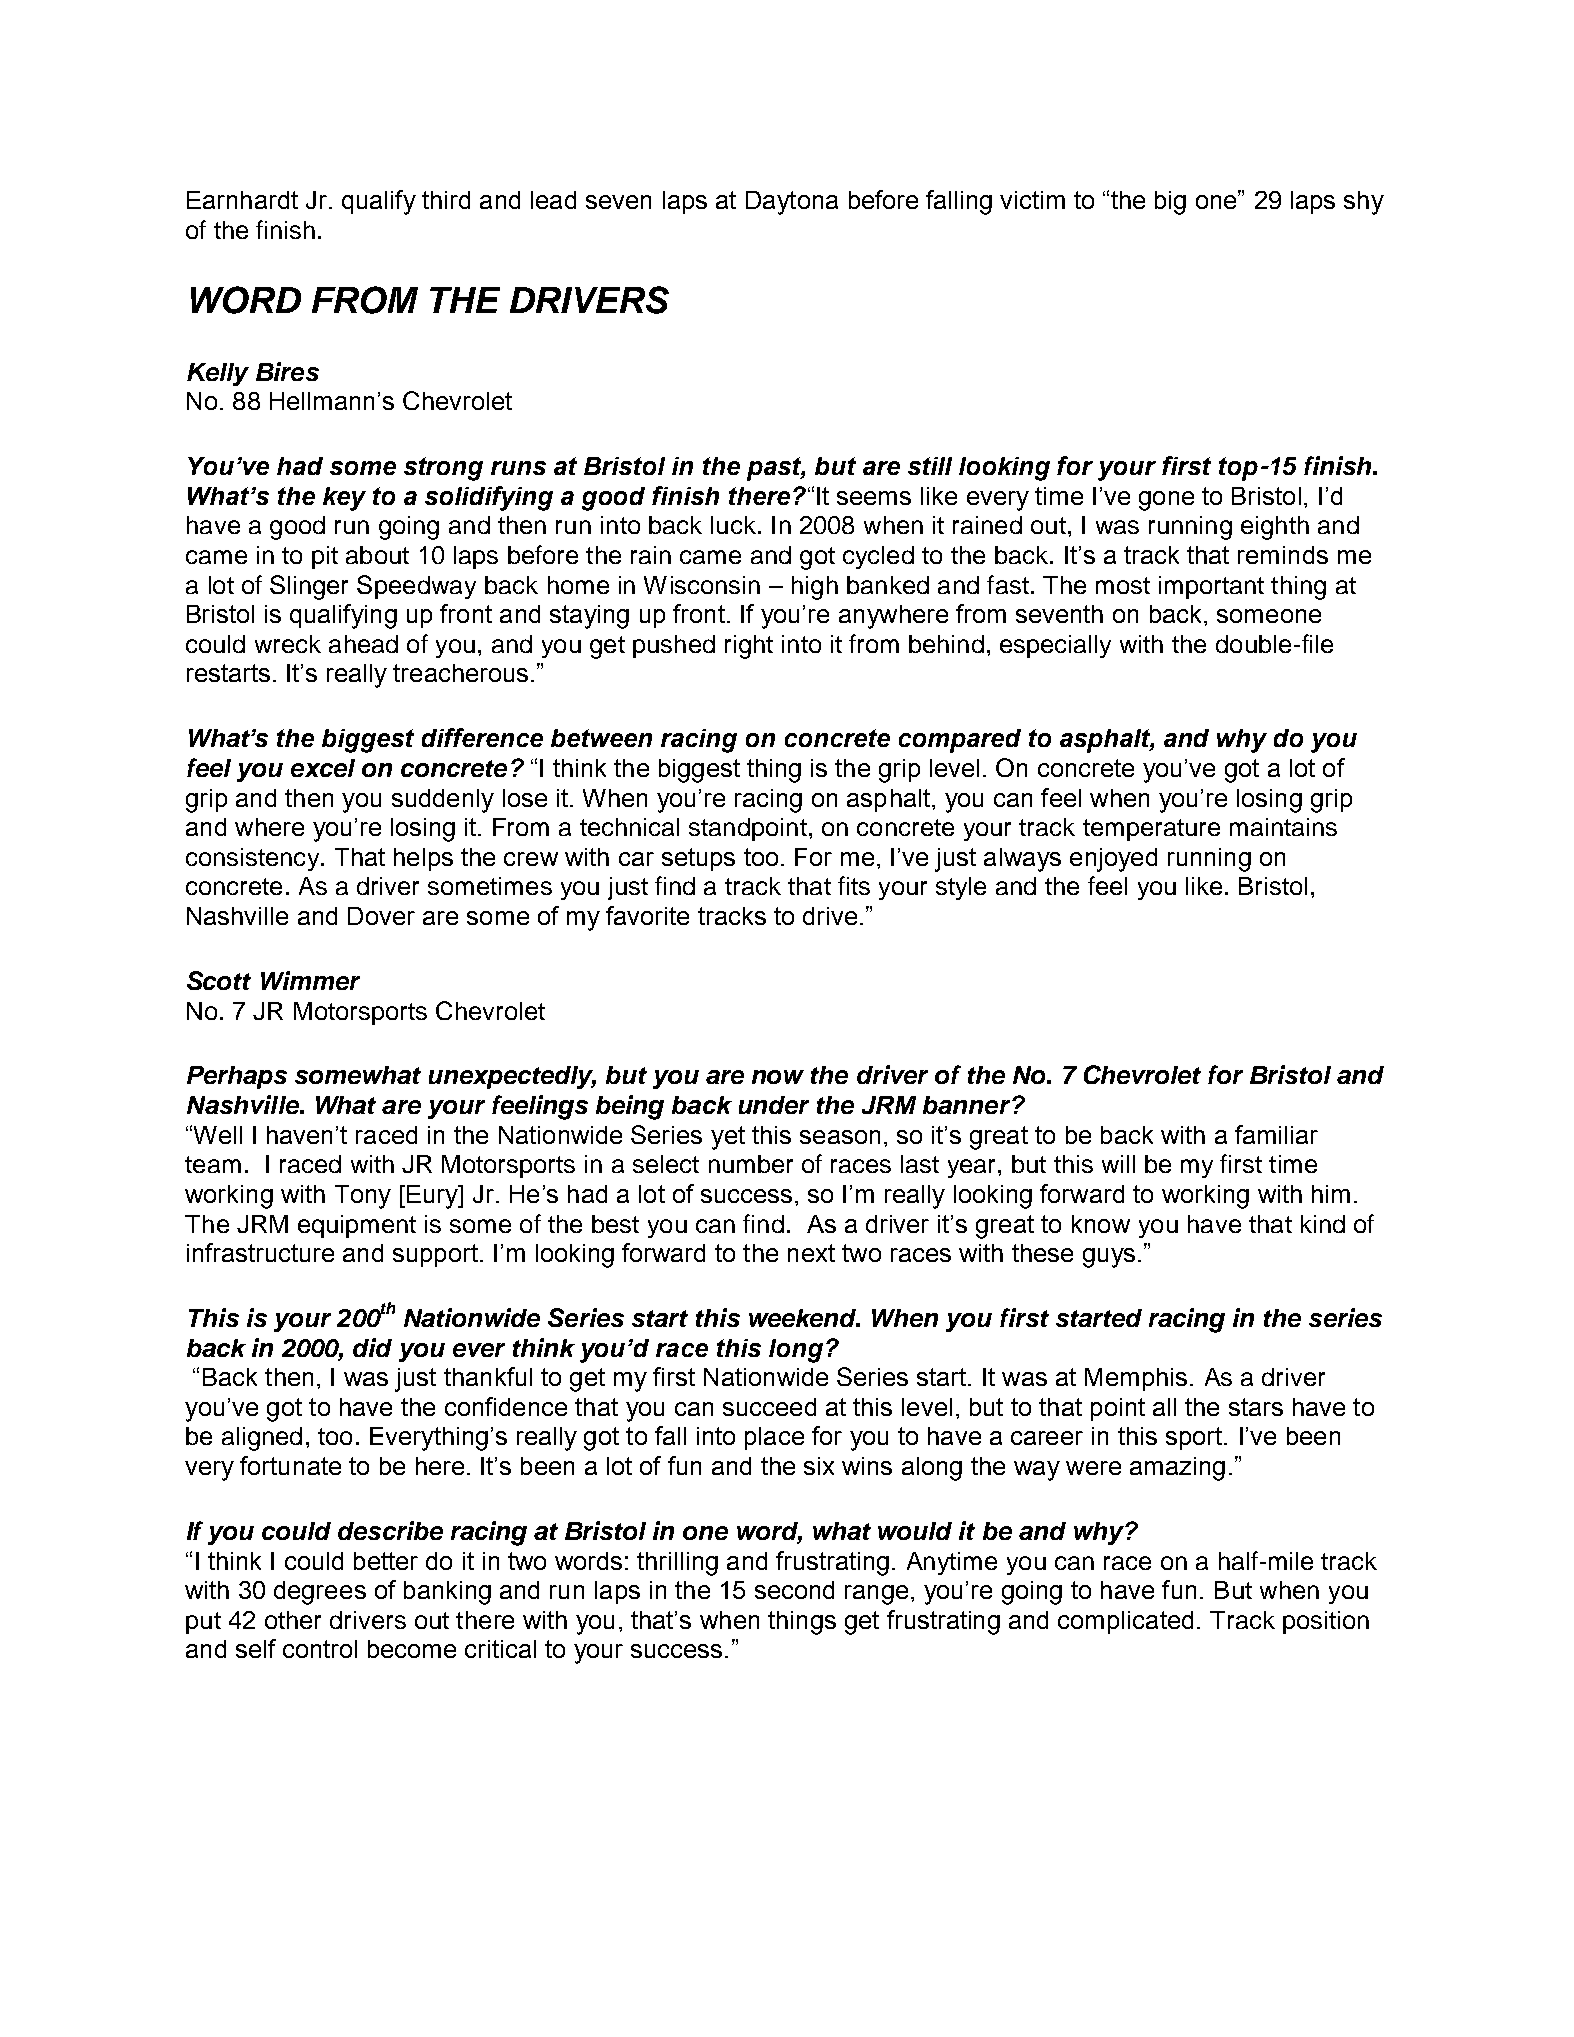 The height and width of the screenshot is (2037, 1574). What do you see at coordinates (733, 525) in the screenshot?
I see `luck` at bounding box center [733, 525].
